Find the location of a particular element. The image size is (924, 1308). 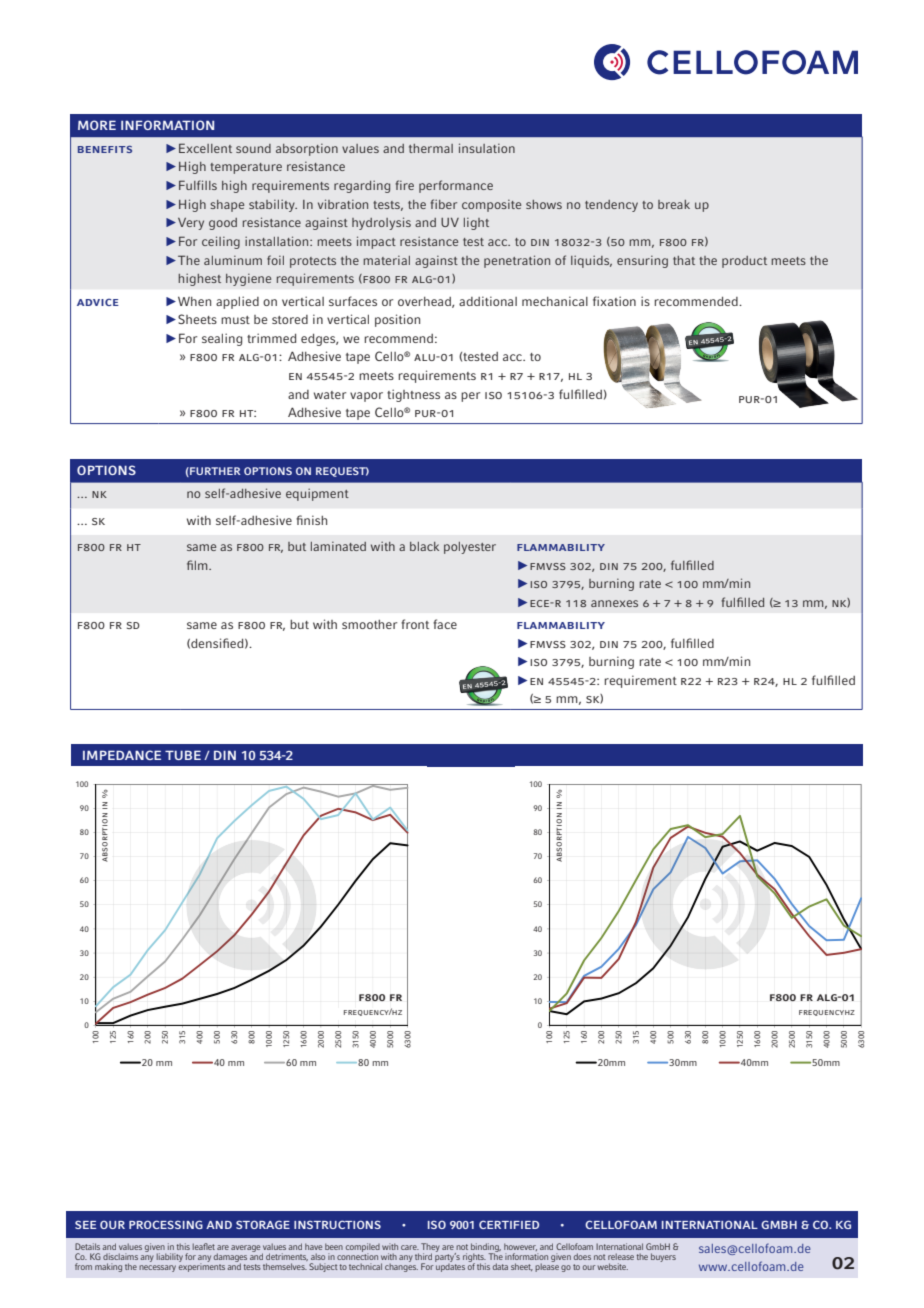

care is located at coordinates (410, 1247).
